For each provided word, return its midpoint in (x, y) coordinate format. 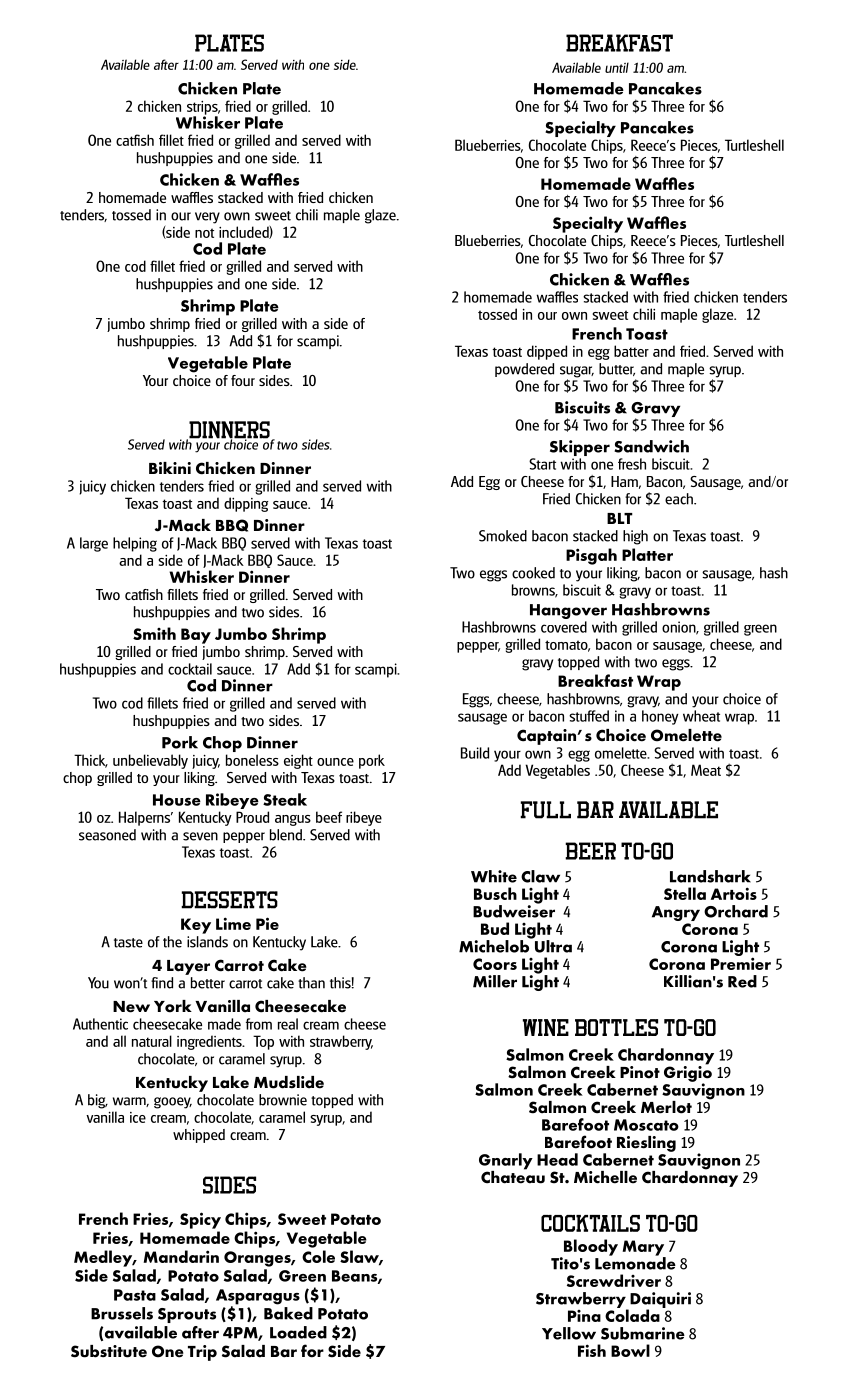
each (680, 499)
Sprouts (187, 1315)
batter (631, 351)
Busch (495, 893)
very (207, 218)
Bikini (170, 468)
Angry (676, 915)
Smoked (503, 536)
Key (196, 926)
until (617, 67)
